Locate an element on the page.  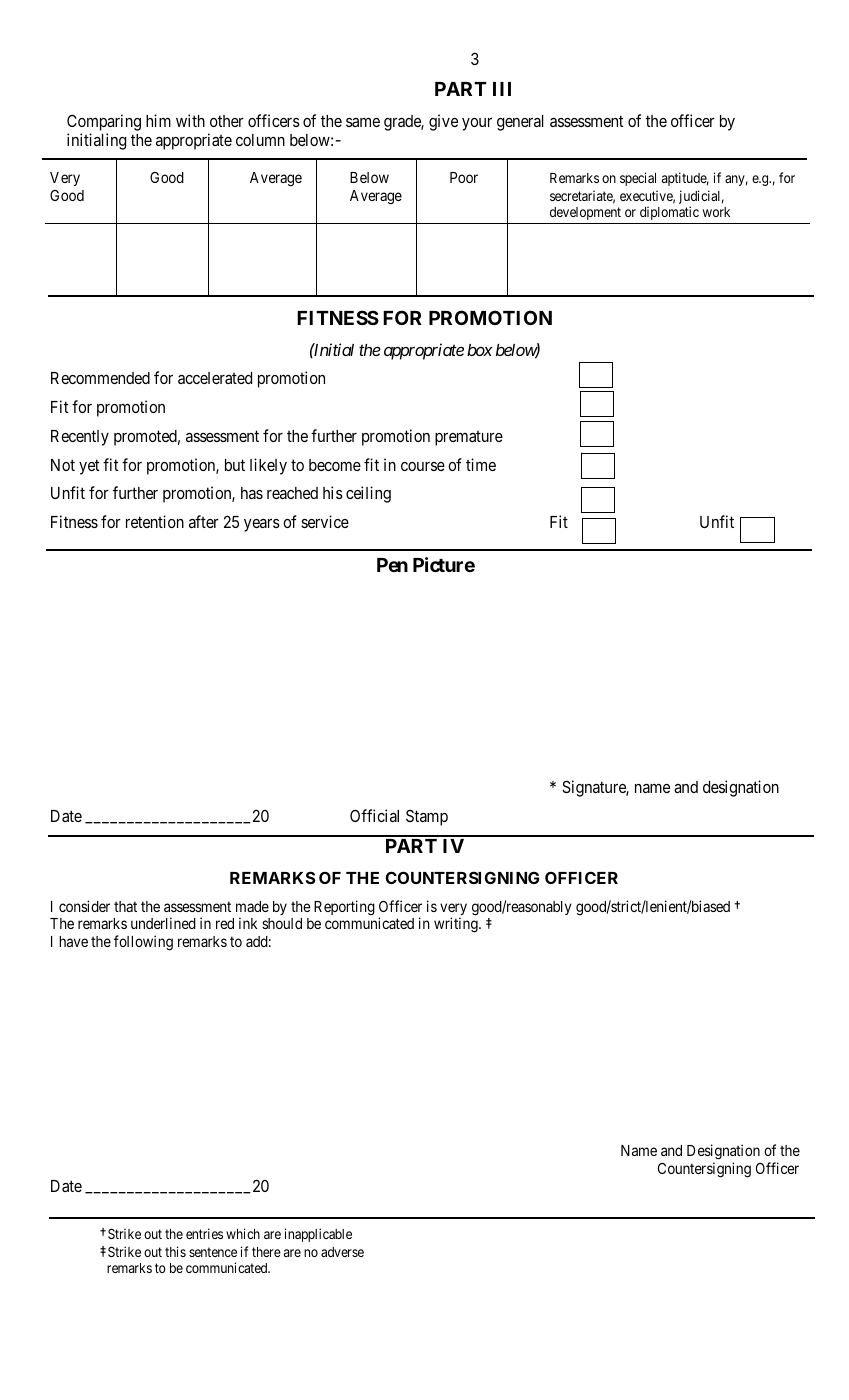
retention is located at coordinates (155, 521).
